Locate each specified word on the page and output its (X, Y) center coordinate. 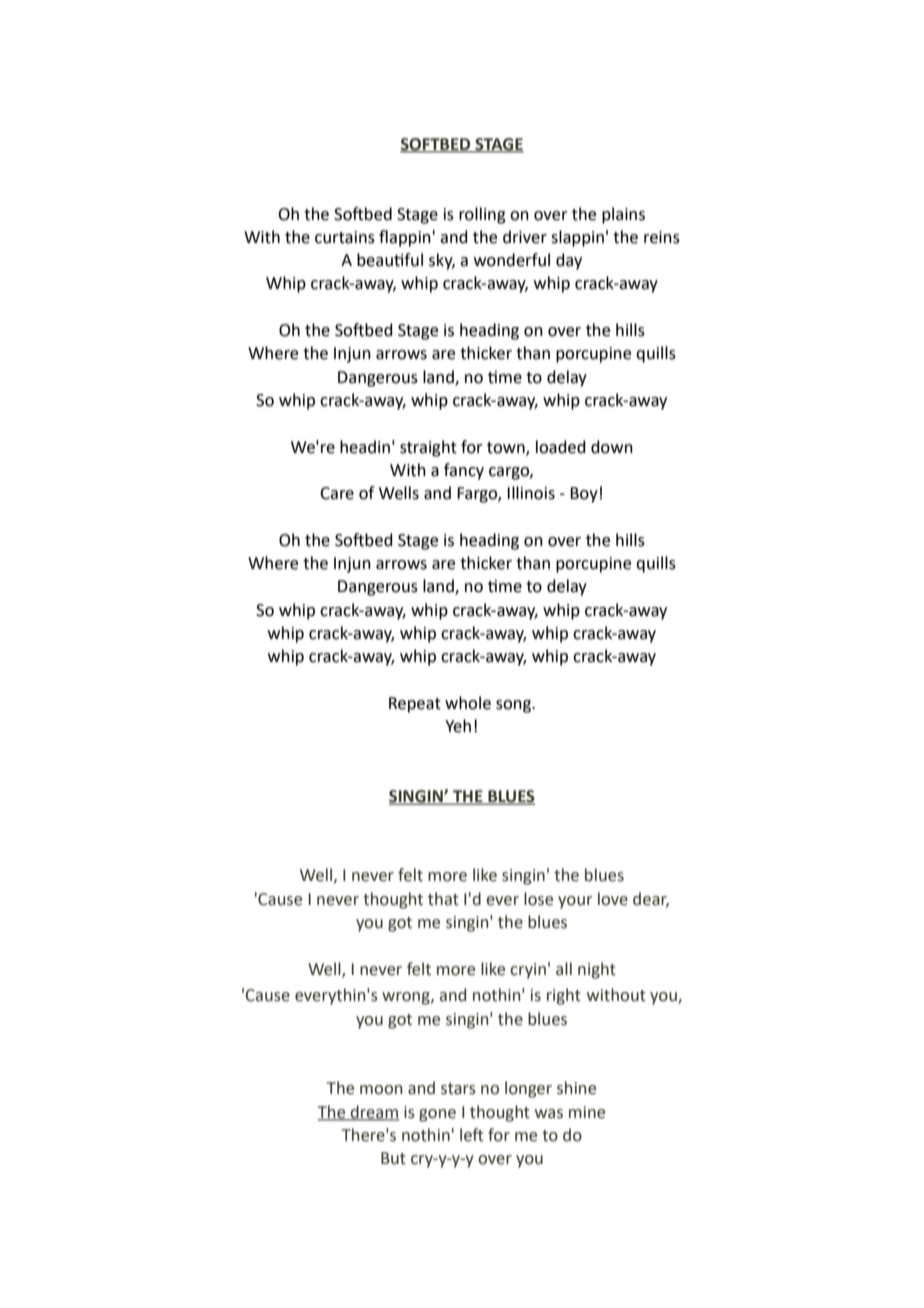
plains (623, 215)
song (514, 706)
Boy (584, 495)
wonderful (512, 260)
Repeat (415, 705)
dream (374, 1112)
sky (442, 261)
